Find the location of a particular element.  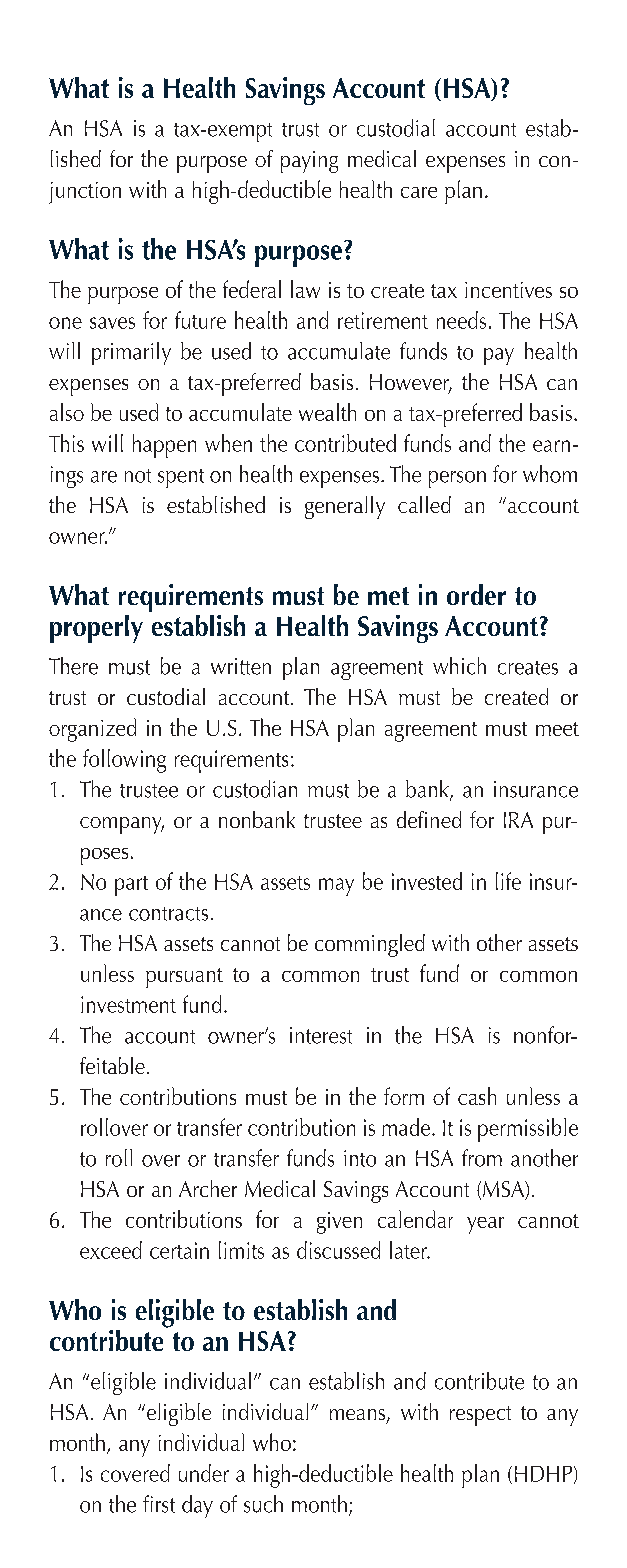

first is located at coordinates (159, 1504).
